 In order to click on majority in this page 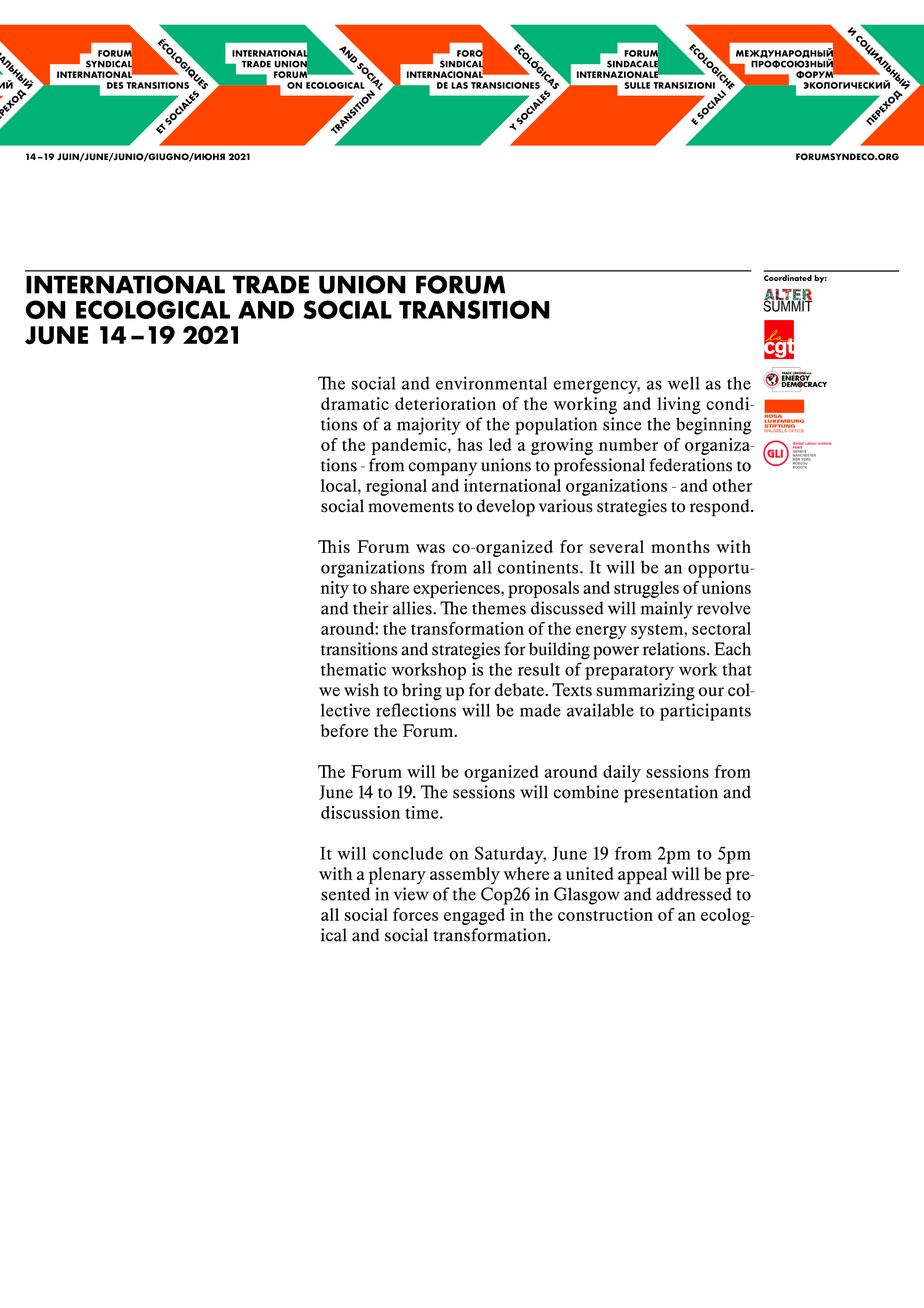, I will do `click(429, 426)`.
